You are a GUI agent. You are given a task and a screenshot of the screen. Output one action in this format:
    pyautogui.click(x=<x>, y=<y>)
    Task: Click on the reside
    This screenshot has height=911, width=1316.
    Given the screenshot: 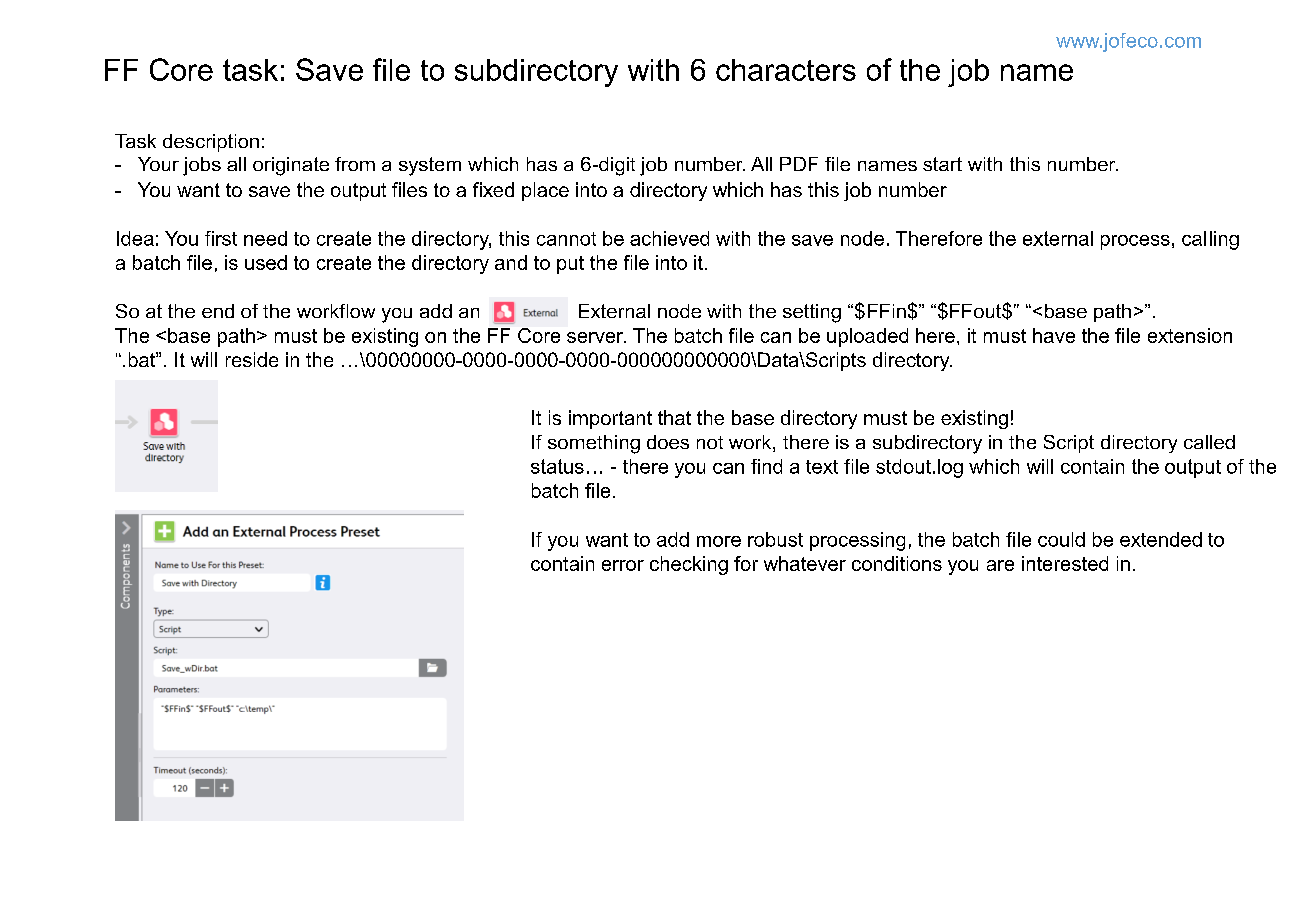 What is the action you would take?
    pyautogui.click(x=252, y=359)
